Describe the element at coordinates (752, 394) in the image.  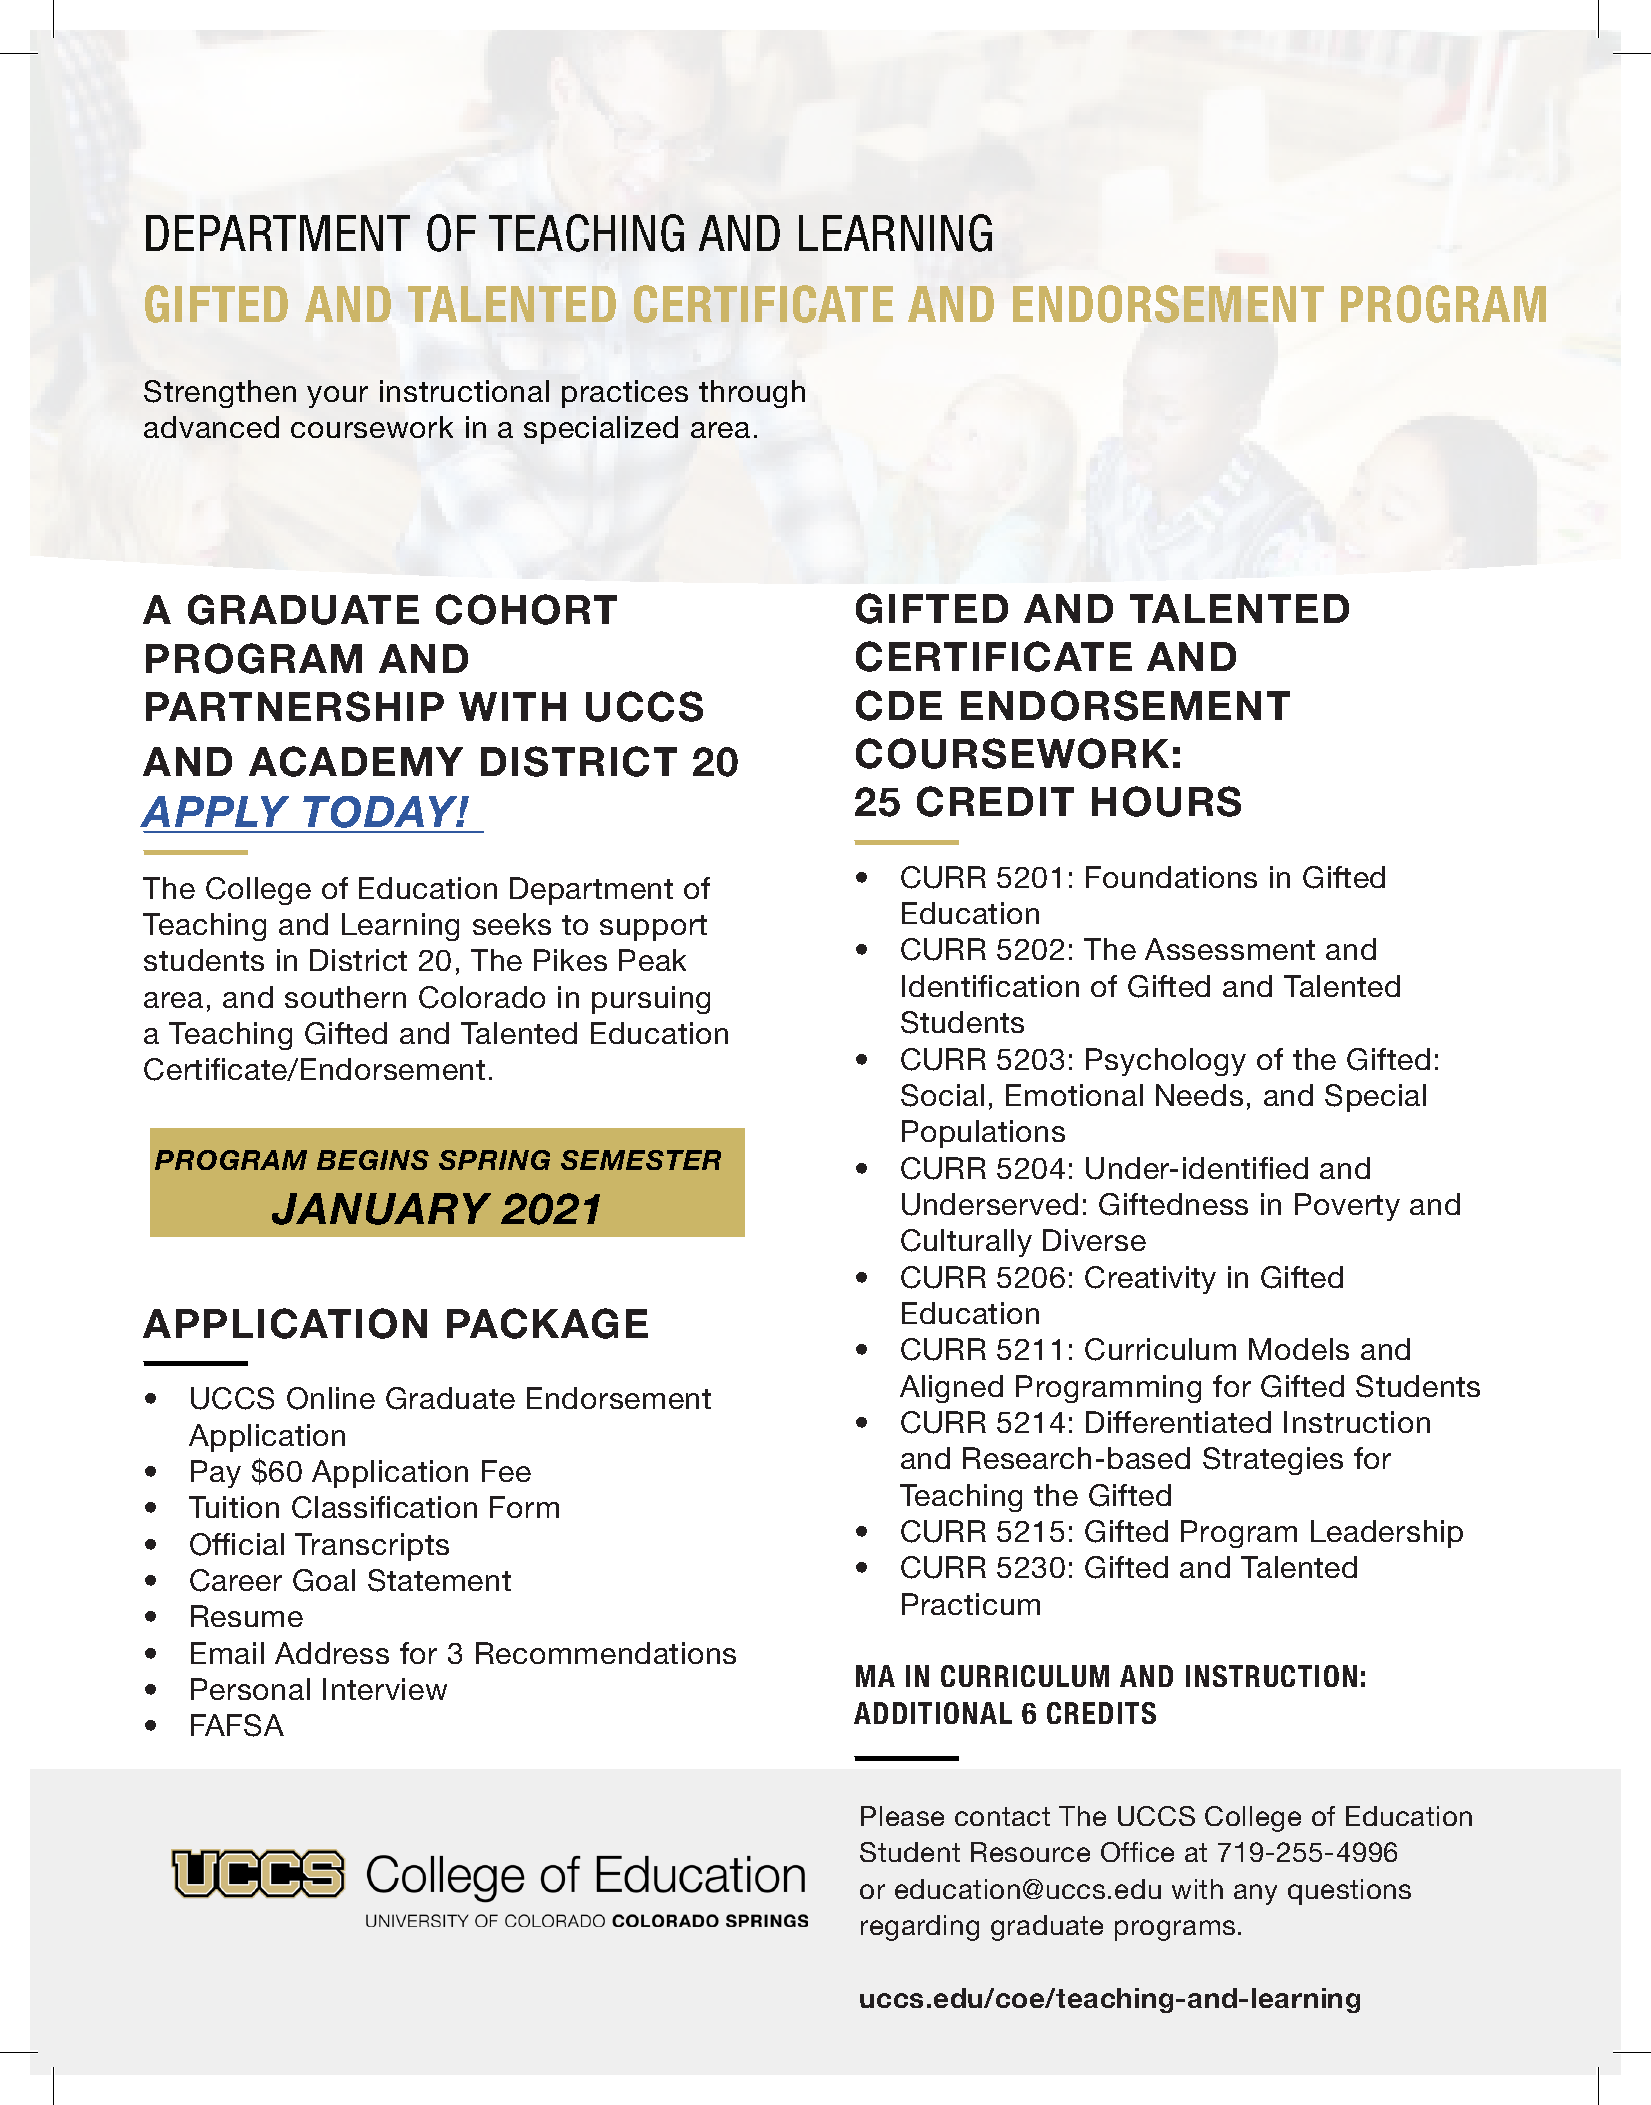
I see `through` at that location.
